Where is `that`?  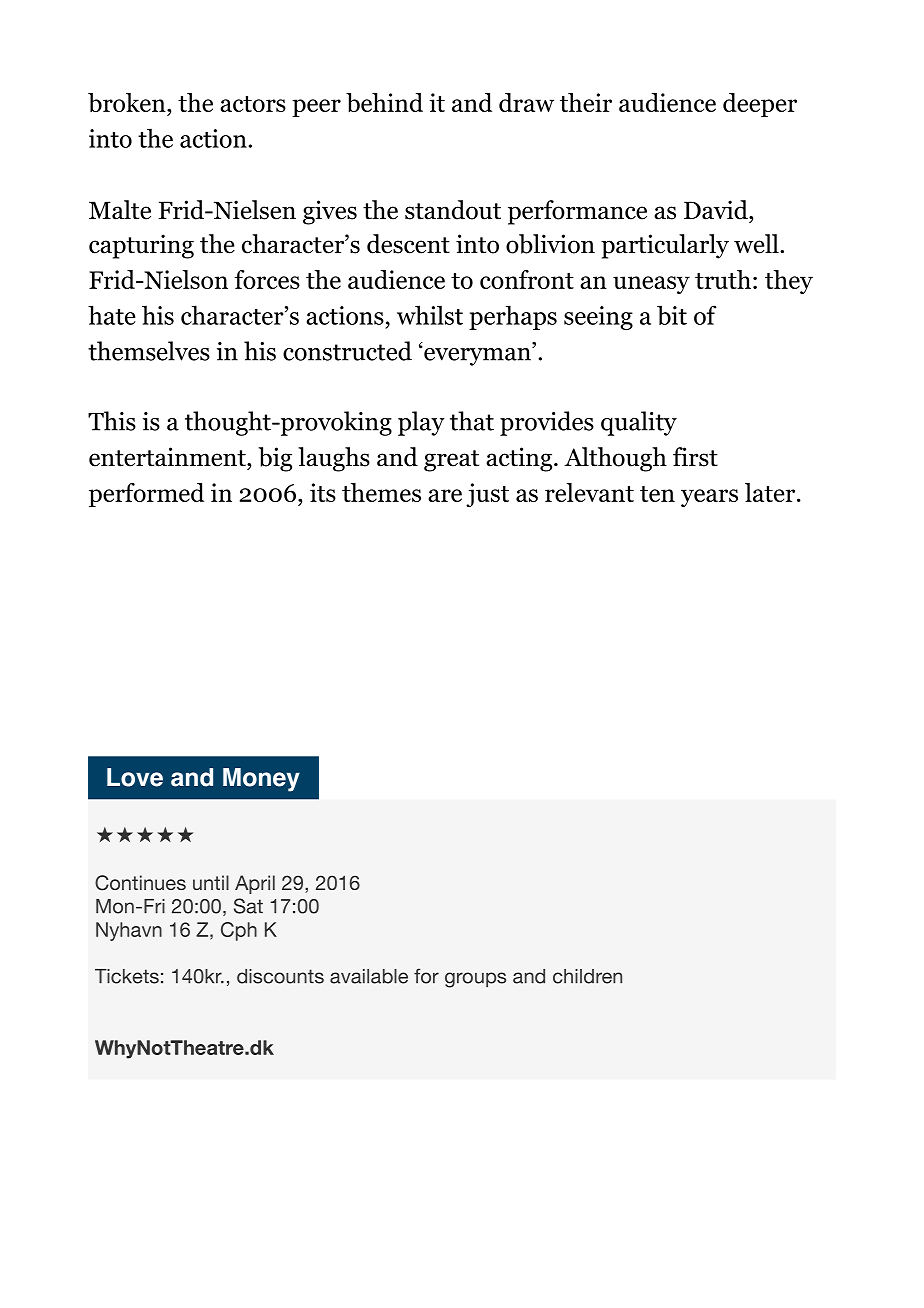
that is located at coordinates (472, 421).
